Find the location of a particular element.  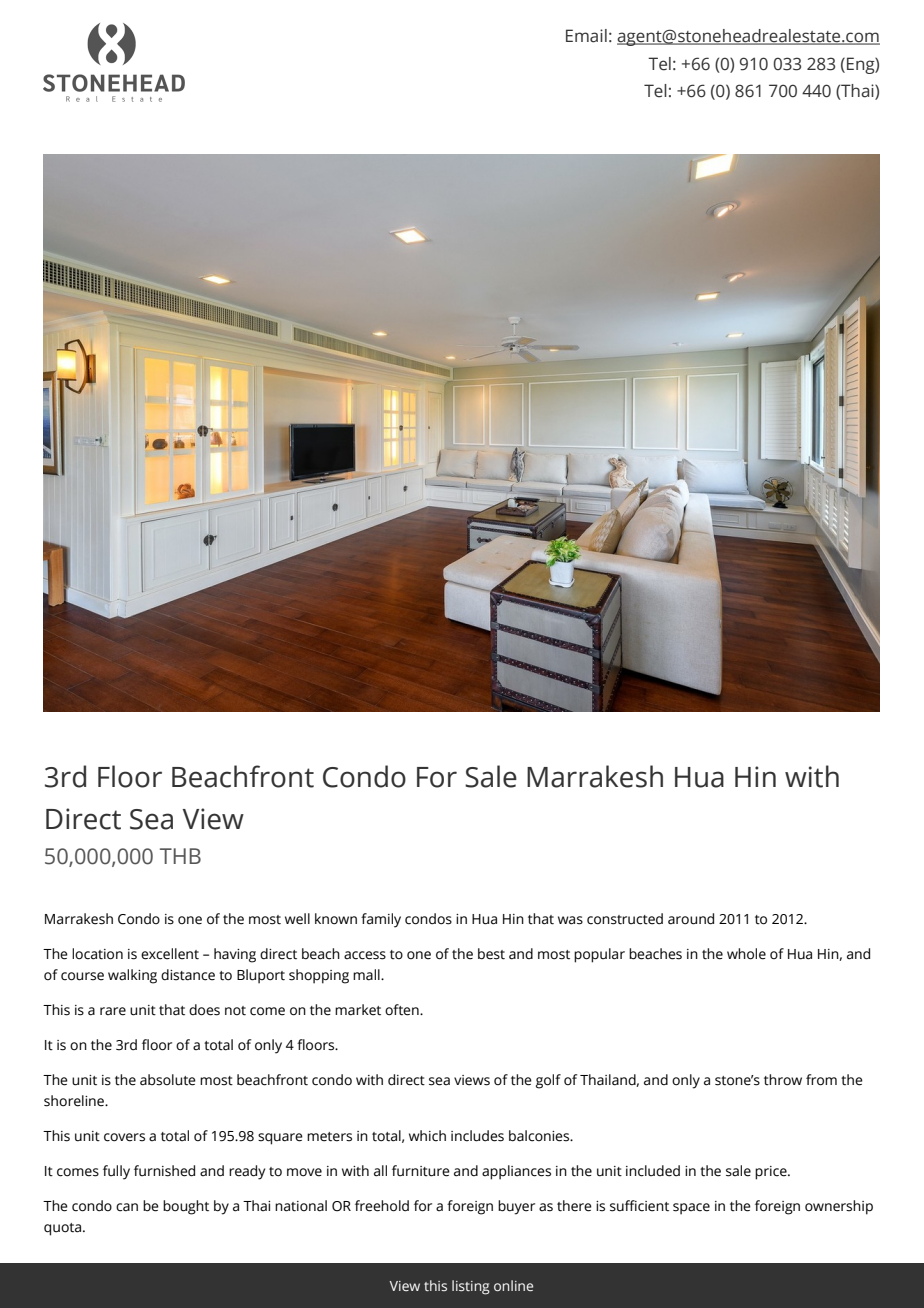

constructed is located at coordinates (625, 919).
